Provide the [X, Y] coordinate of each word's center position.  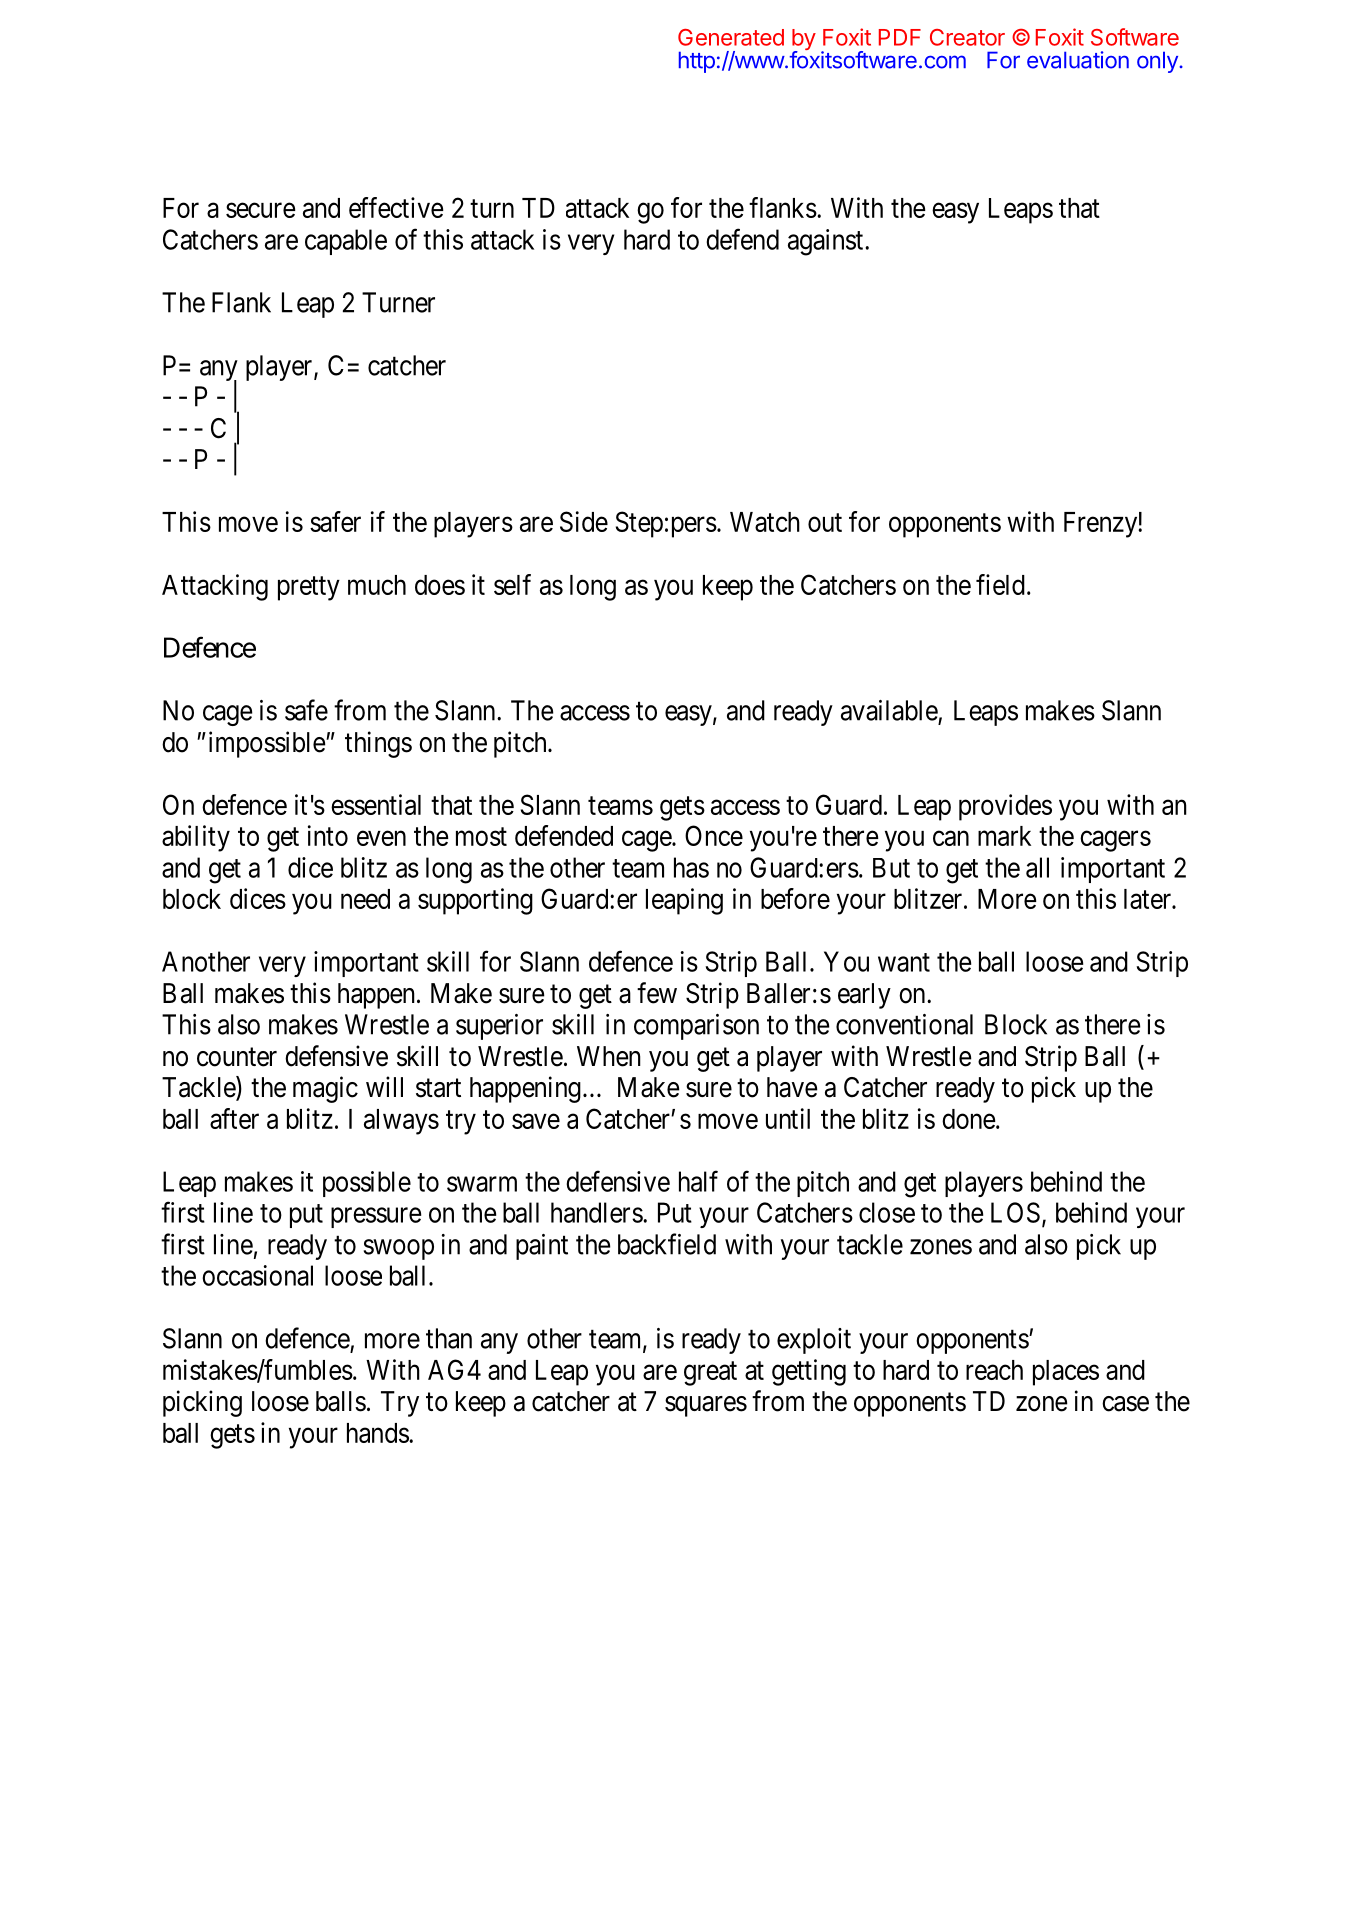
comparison [696, 1027]
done [969, 1119]
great [710, 1374]
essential [376, 804]
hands [378, 1433]
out [825, 523]
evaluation [1078, 60]
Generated [731, 37]
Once [714, 835]
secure [261, 210]
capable [346, 242]
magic [325, 1089]
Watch [765, 522]
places [1066, 1373]
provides [1005, 807]
